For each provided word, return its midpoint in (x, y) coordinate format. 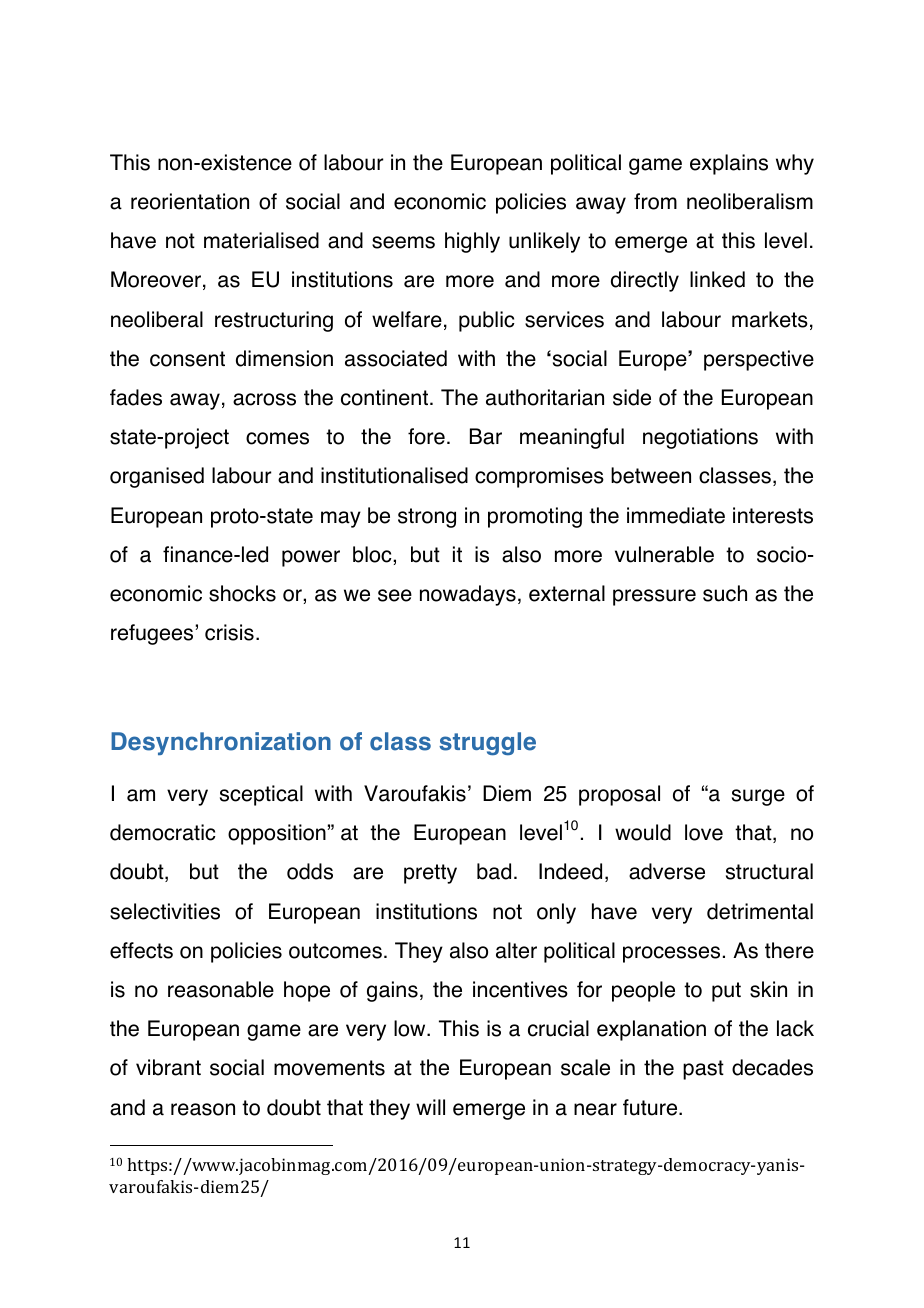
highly (472, 242)
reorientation (190, 201)
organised (157, 477)
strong (427, 518)
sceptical (261, 795)
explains (729, 164)
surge (758, 797)
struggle (487, 744)
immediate (676, 515)
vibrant (168, 1067)
